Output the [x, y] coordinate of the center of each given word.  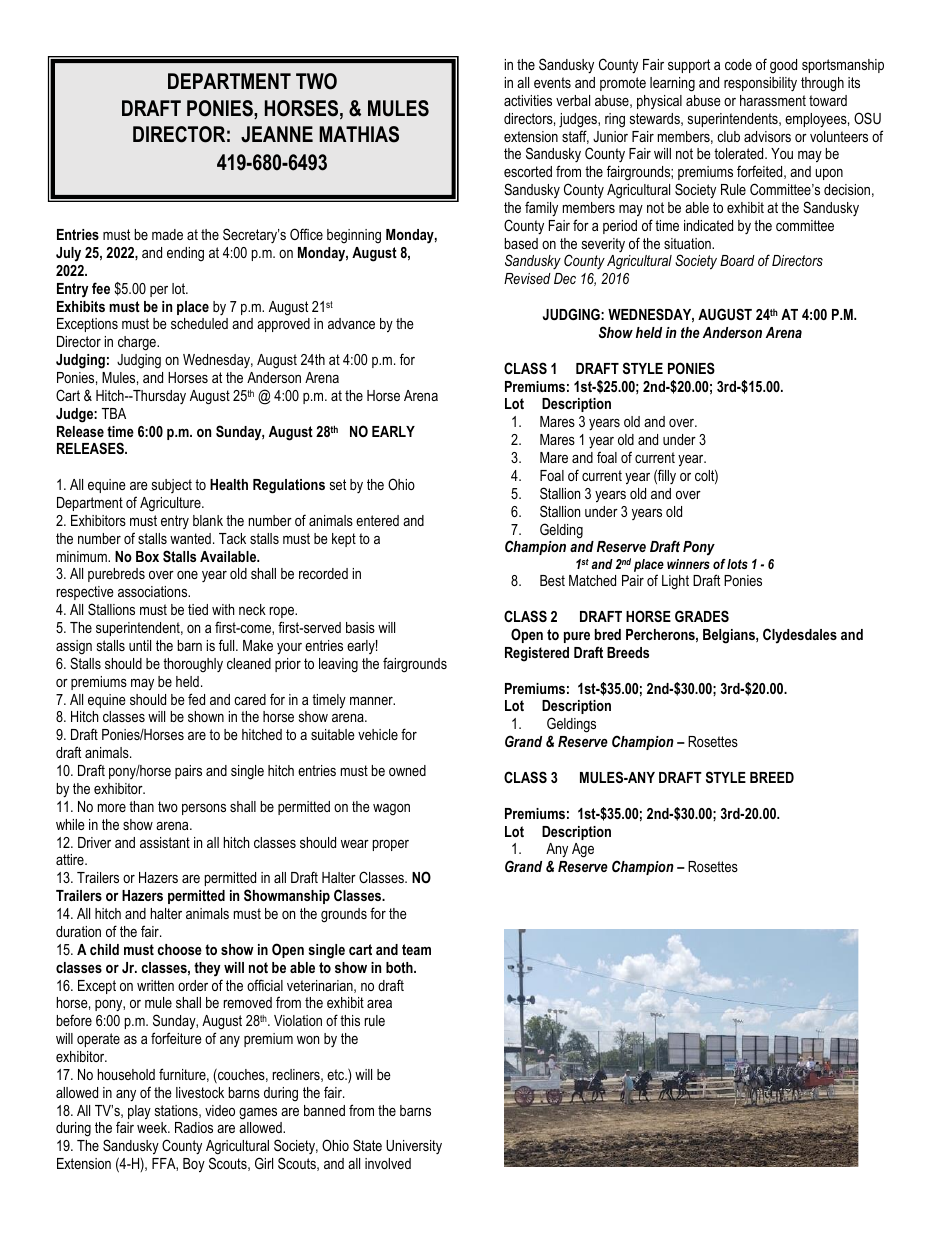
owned [407, 770]
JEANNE [277, 134]
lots [737, 564]
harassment [773, 100]
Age [583, 850]
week [153, 1127]
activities [528, 100]
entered [377, 520]
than [141, 806]
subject [172, 486]
